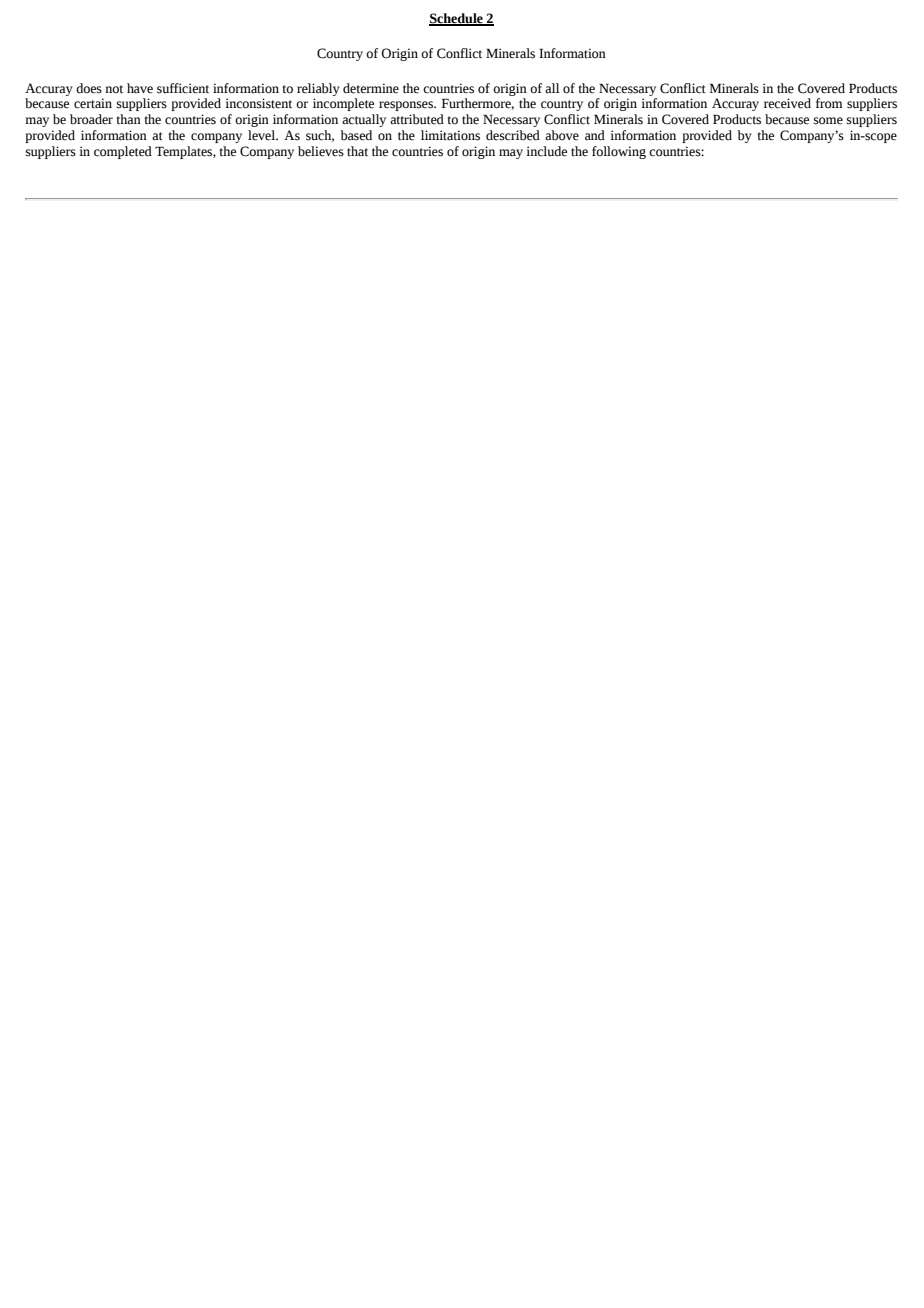 This screenshot has height=1308, width=924. I want to click on reliably, so click(318, 89).
